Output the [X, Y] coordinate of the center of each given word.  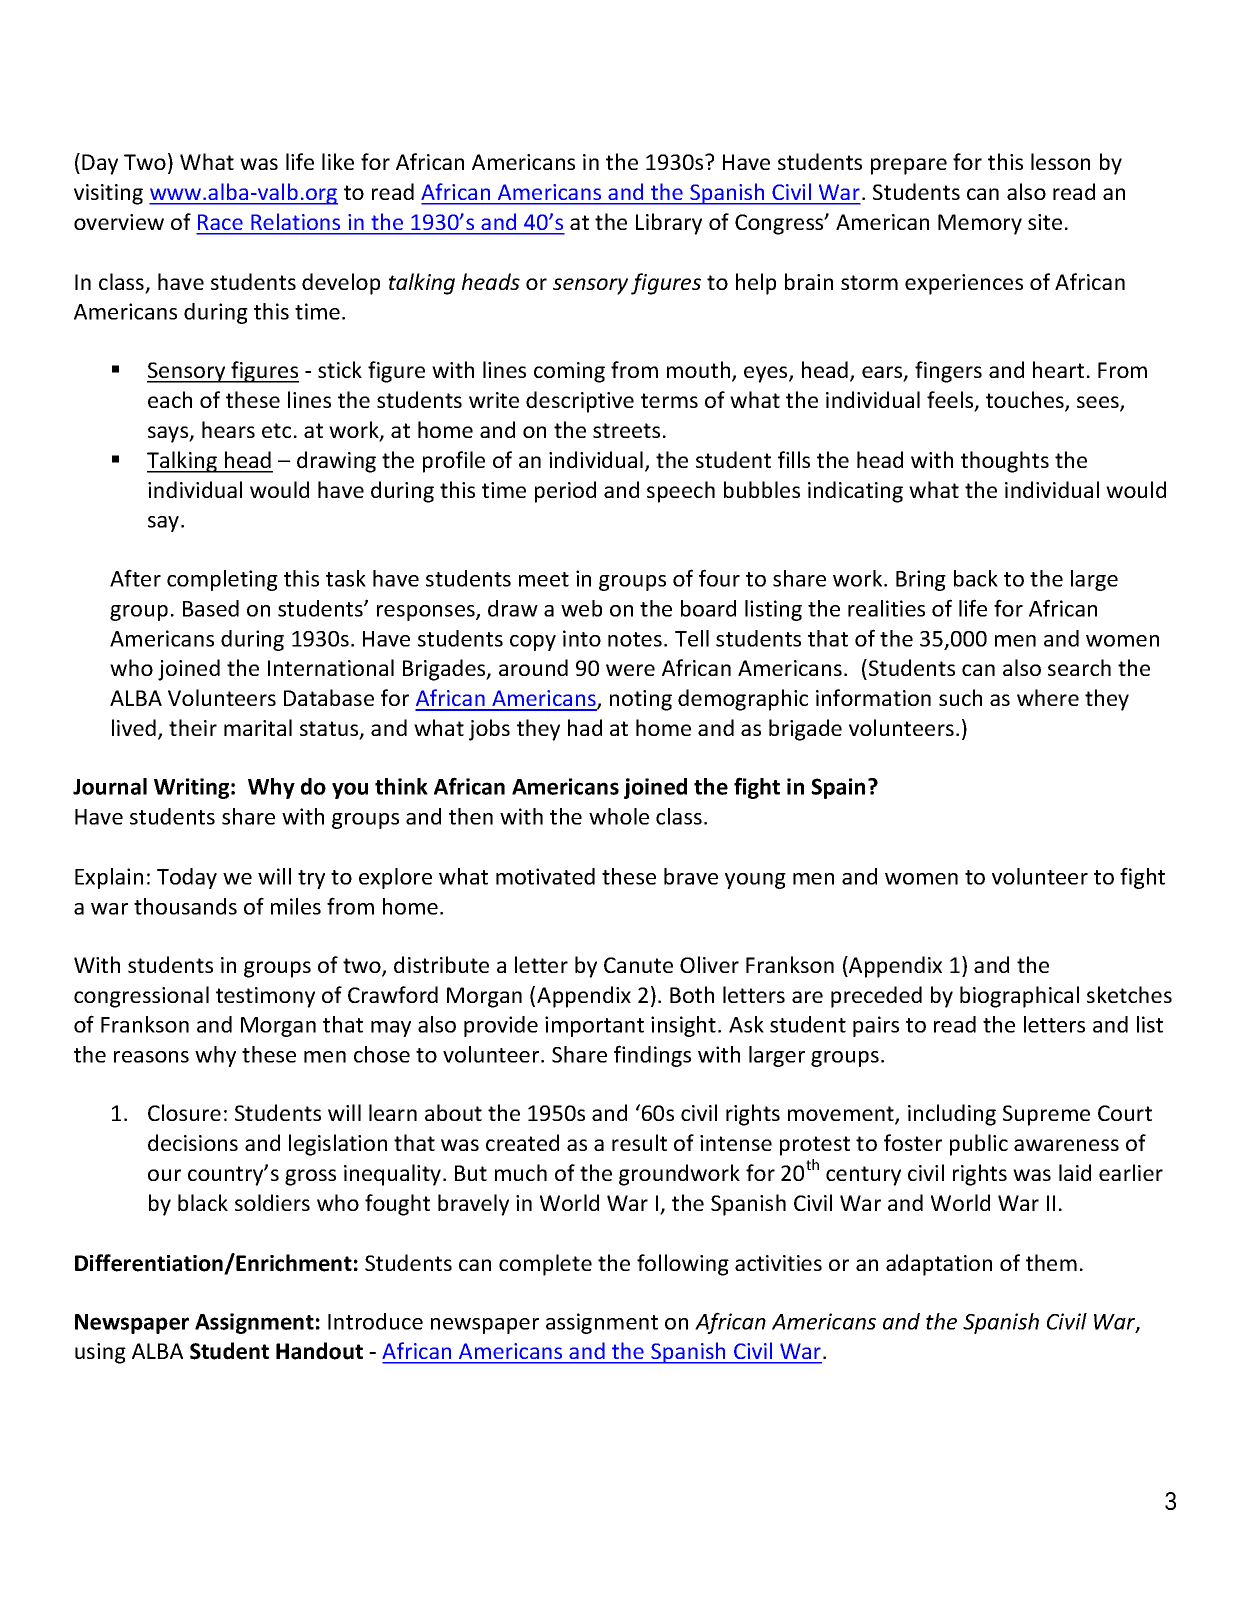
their [193, 727]
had [585, 727]
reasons [151, 1057]
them [1051, 1262]
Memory [980, 224]
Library [669, 224]
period [565, 492]
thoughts [1005, 462]
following [683, 1265]
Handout [319, 1351]
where [1048, 697]
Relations [296, 222]
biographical [1019, 997]
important [594, 1026]
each [170, 399]
